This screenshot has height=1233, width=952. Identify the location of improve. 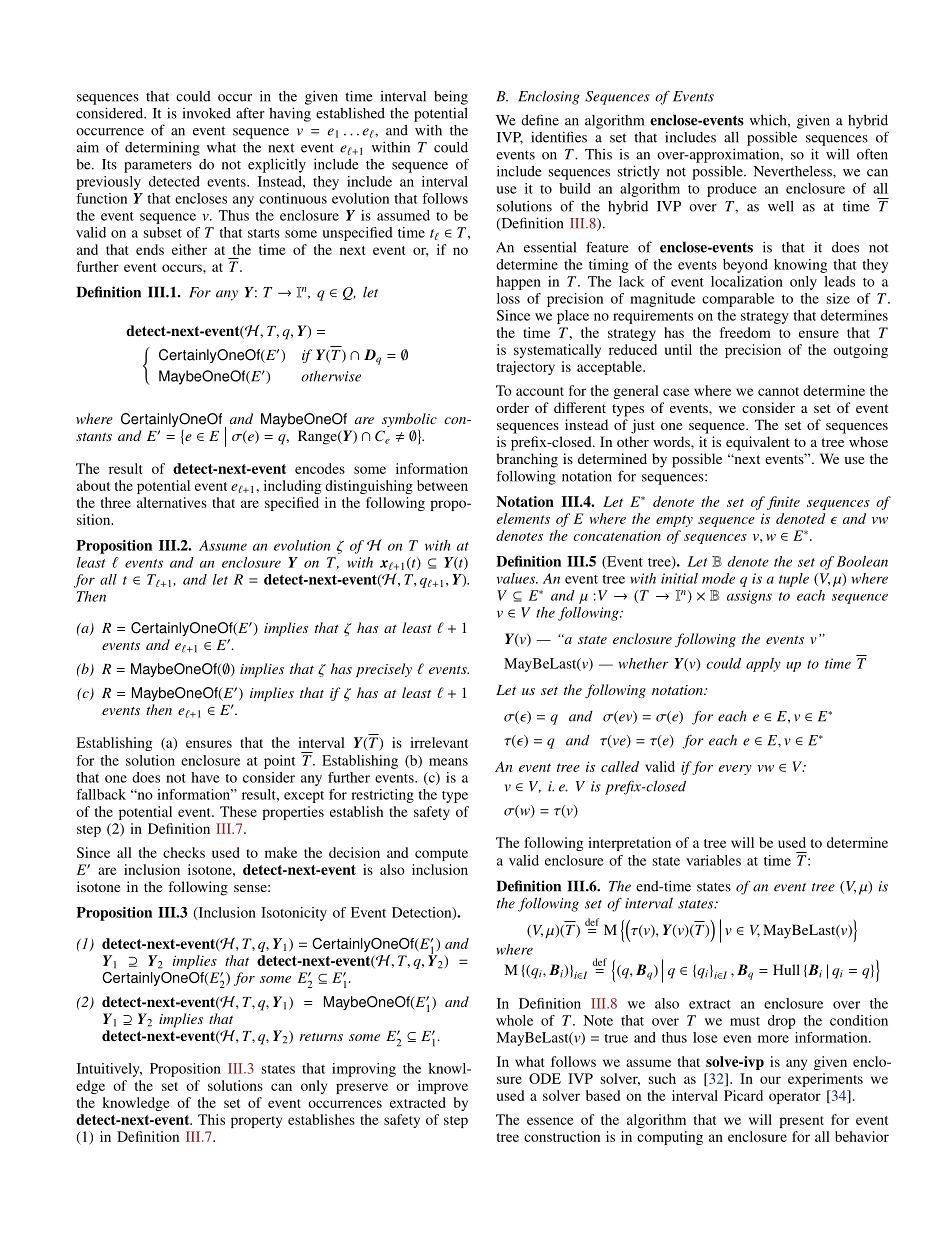
(443, 1087).
